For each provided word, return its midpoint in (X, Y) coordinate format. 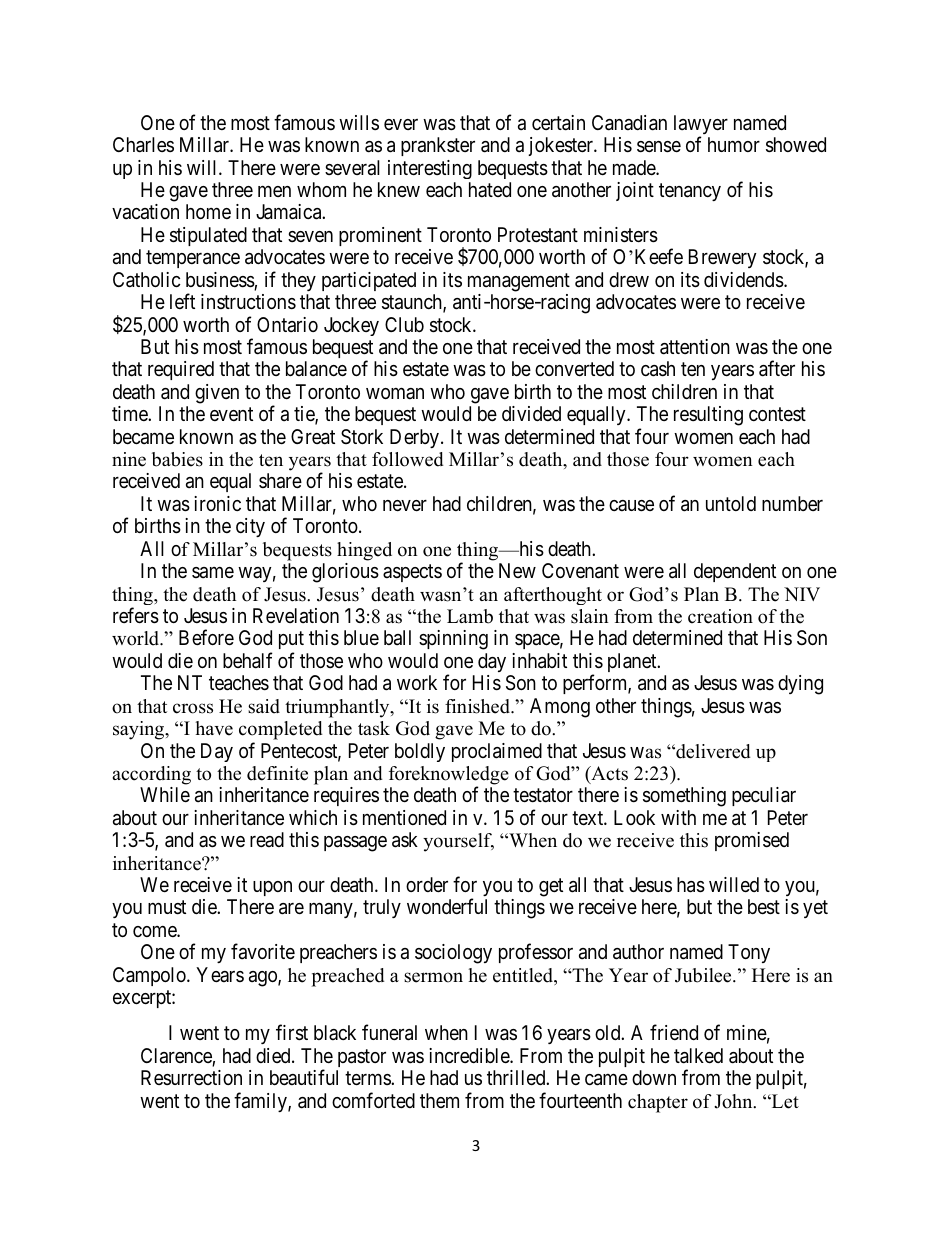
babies (177, 459)
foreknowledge (449, 776)
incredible (470, 1055)
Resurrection (191, 1077)
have (214, 728)
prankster (438, 146)
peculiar (764, 796)
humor (734, 144)
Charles (143, 145)
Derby (416, 438)
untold (731, 503)
